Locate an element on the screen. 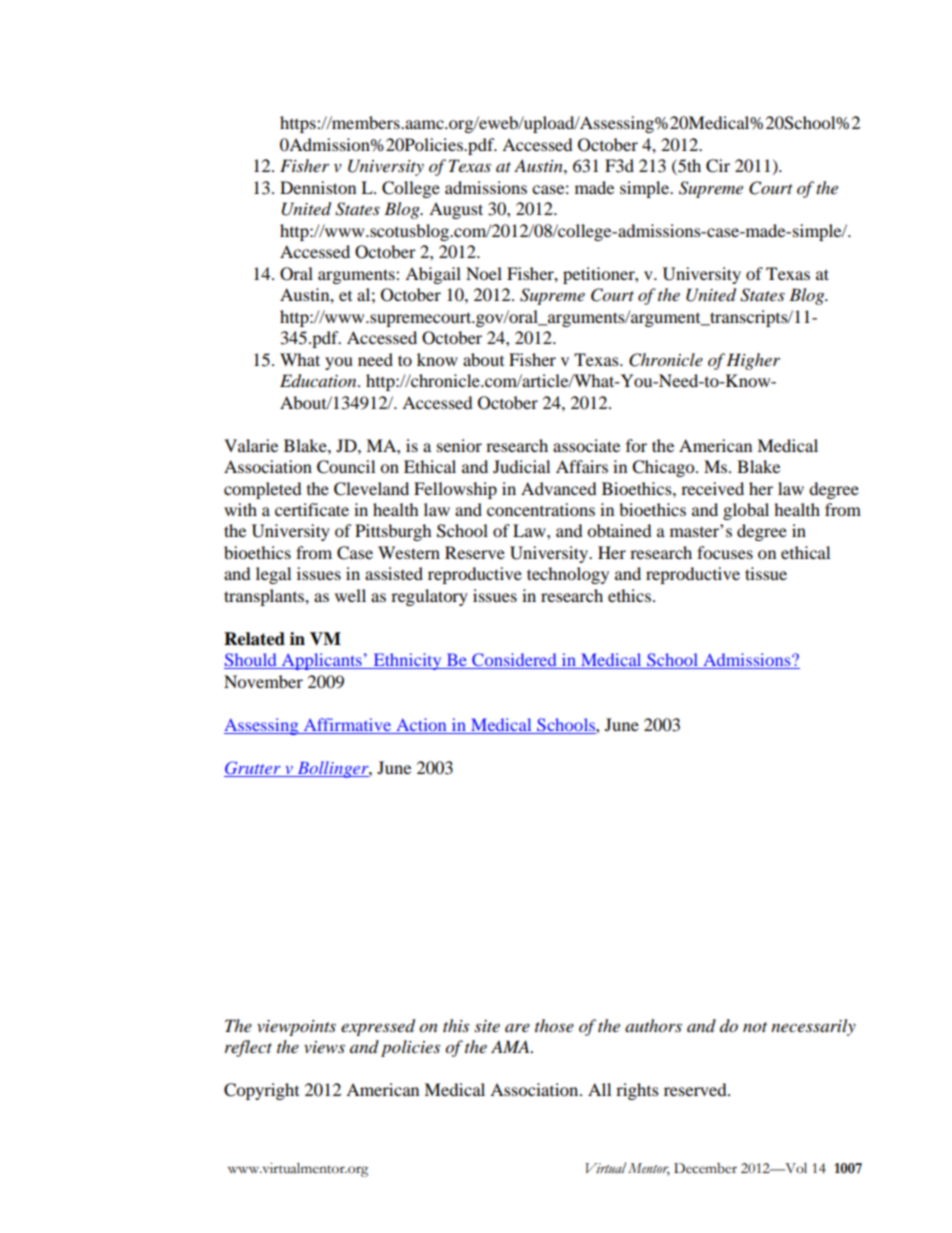 The image size is (952, 1233). Action is located at coordinates (421, 724).
